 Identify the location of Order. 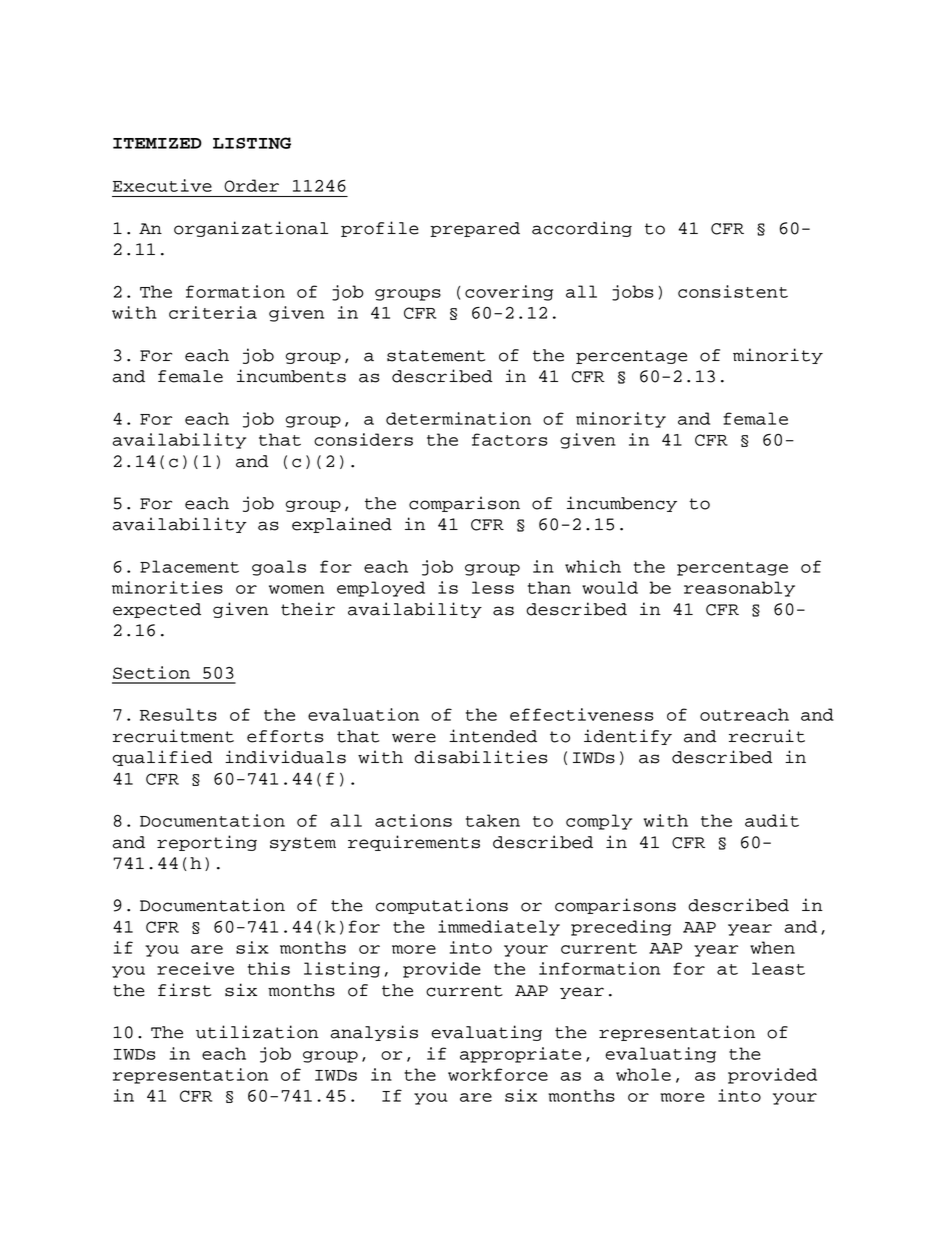
(251, 185).
